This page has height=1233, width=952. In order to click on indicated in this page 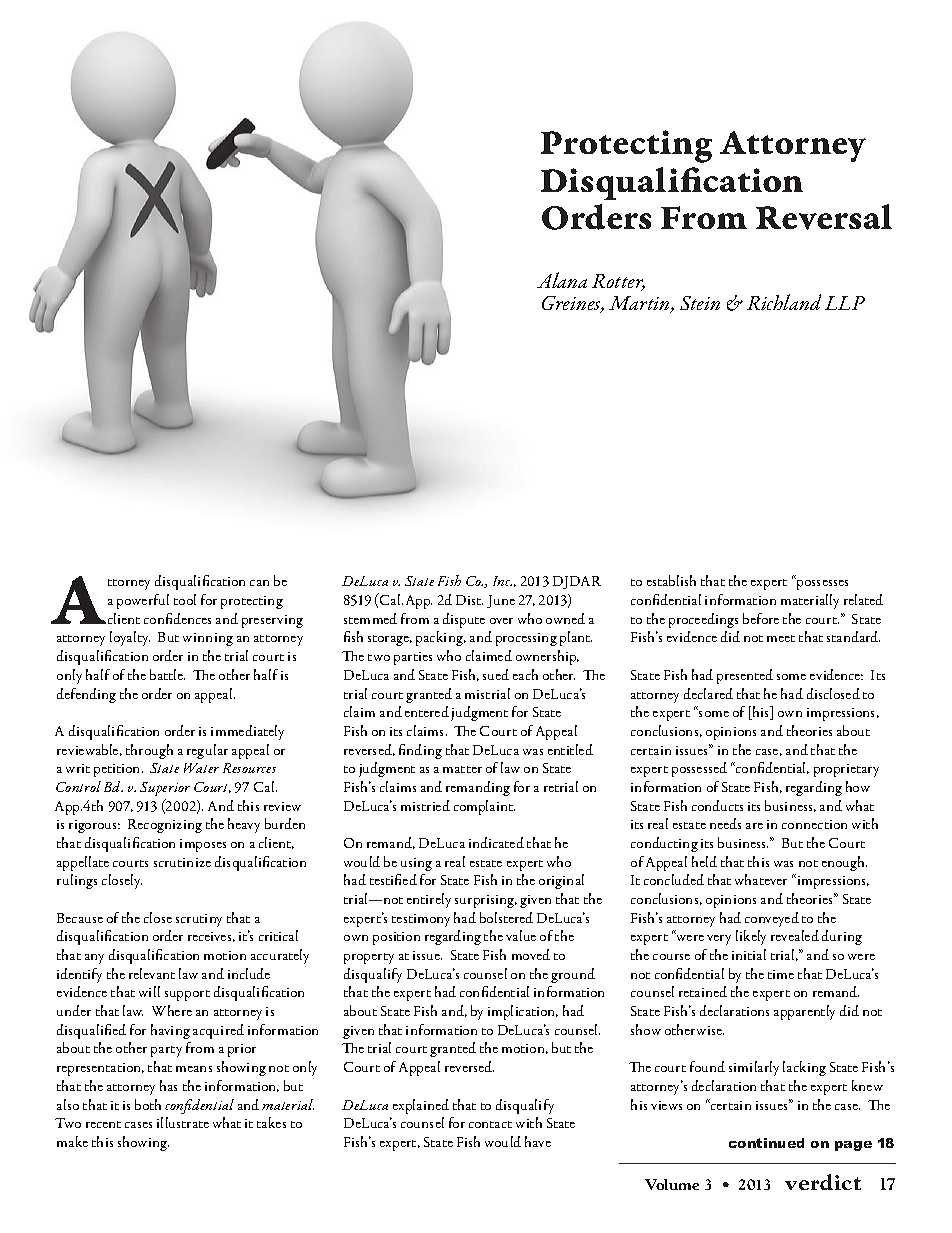, I will do `click(496, 842)`.
